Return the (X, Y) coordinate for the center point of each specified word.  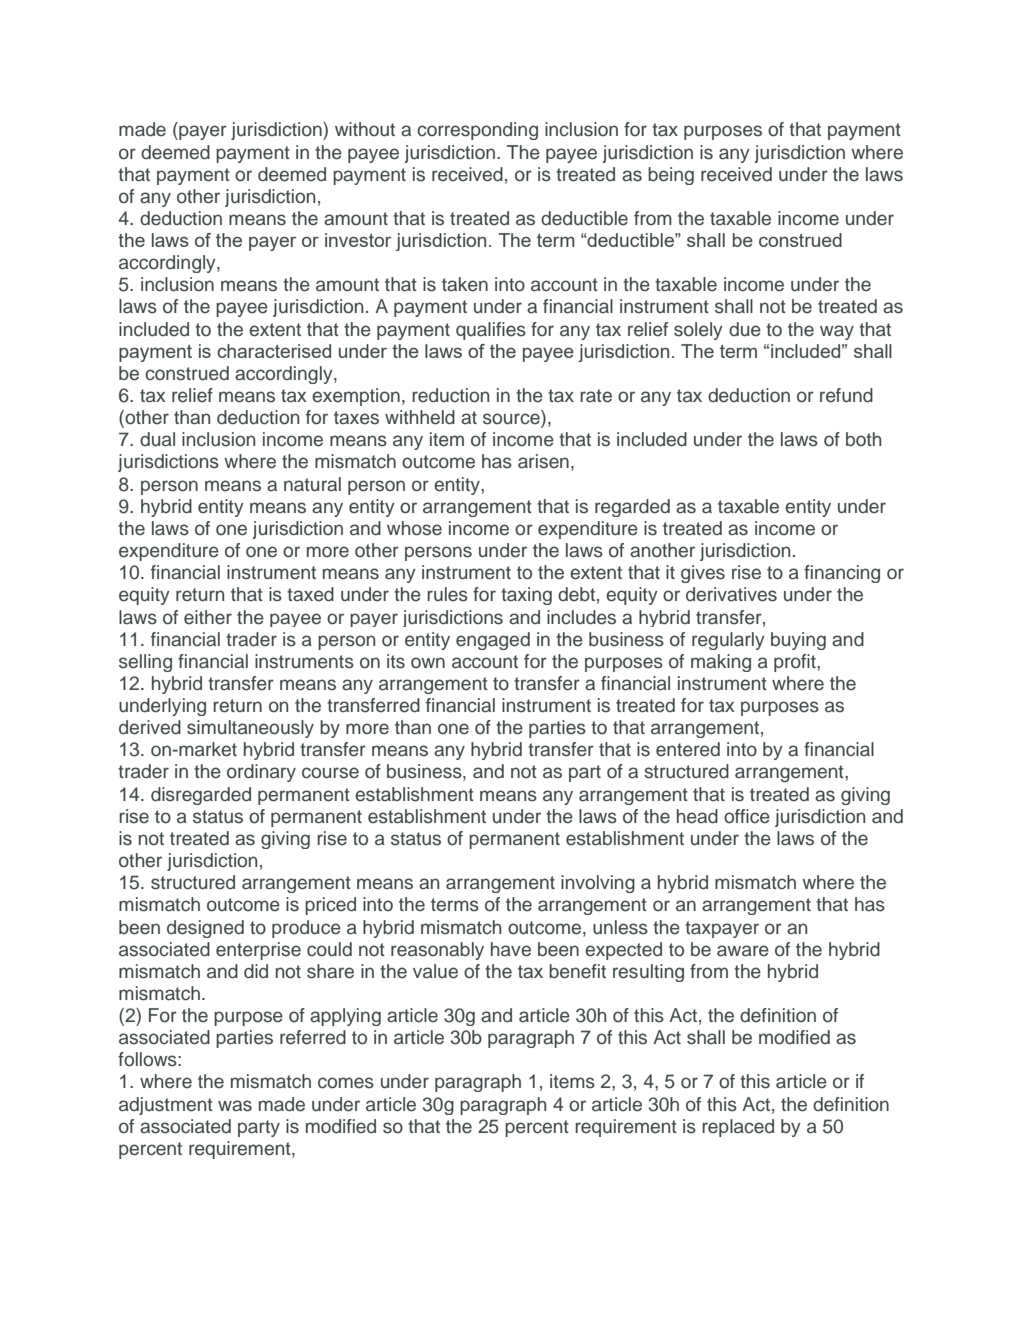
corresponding (477, 131)
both (863, 439)
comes (346, 1083)
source (512, 420)
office (747, 816)
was (235, 1106)
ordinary (261, 773)
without (365, 129)
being (671, 176)
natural (312, 484)
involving (598, 884)
